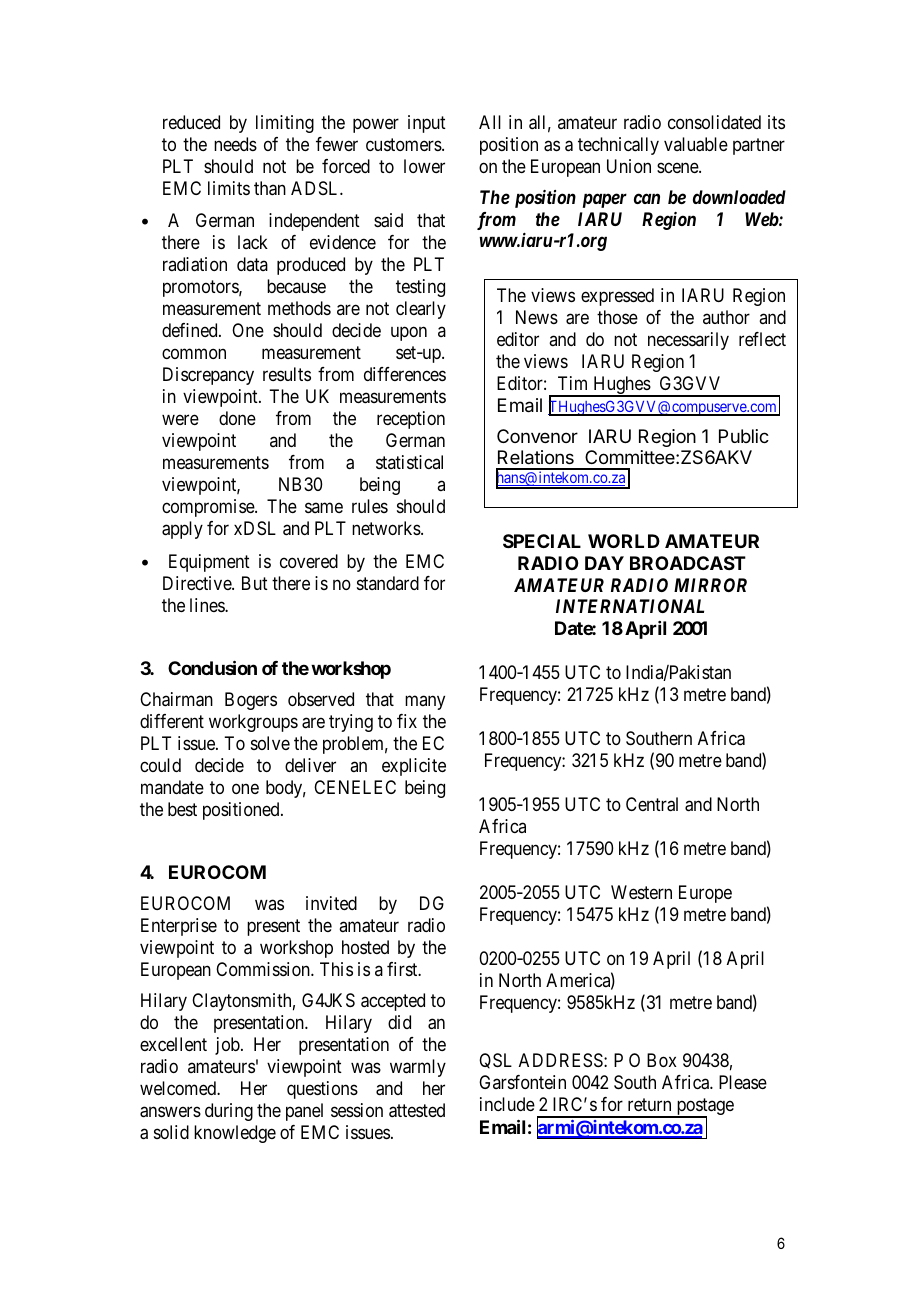 This screenshot has height=1308, width=924. I want to click on statistical, so click(409, 462).
